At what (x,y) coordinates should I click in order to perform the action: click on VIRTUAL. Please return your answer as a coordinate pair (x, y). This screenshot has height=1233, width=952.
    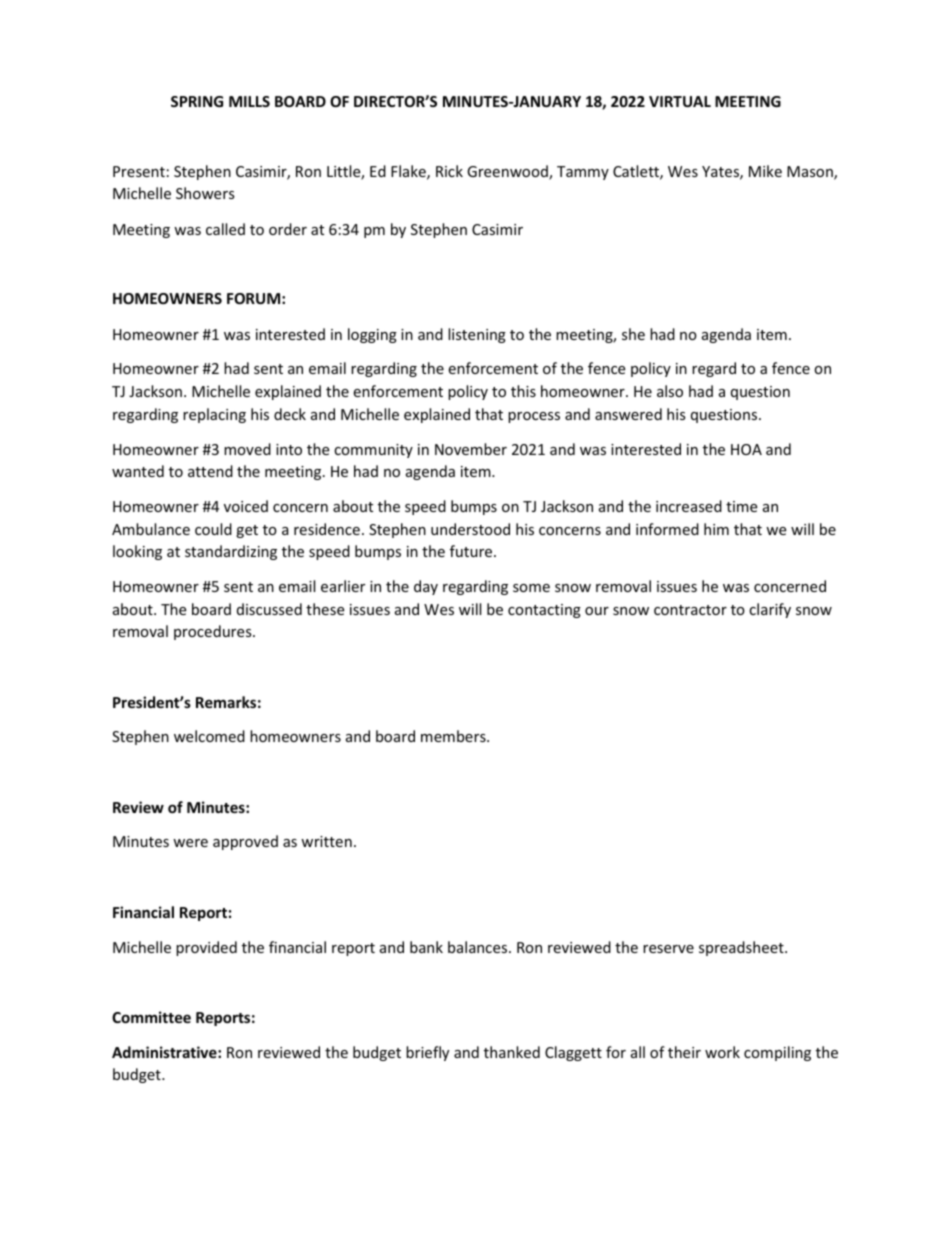
    Looking at the image, I should click on (680, 101).
